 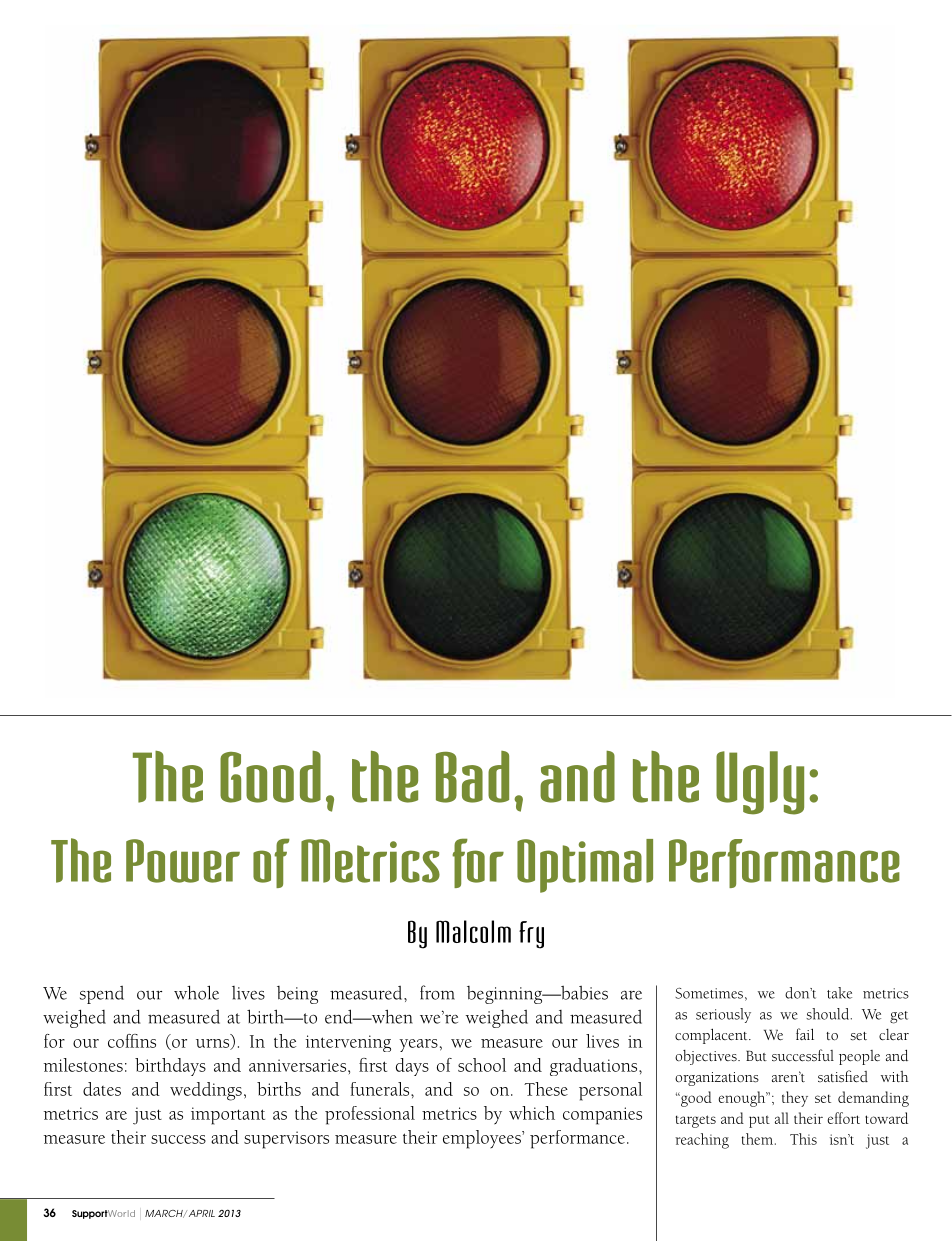 What do you see at coordinates (196, 992) in the document?
I see `whole` at bounding box center [196, 992].
